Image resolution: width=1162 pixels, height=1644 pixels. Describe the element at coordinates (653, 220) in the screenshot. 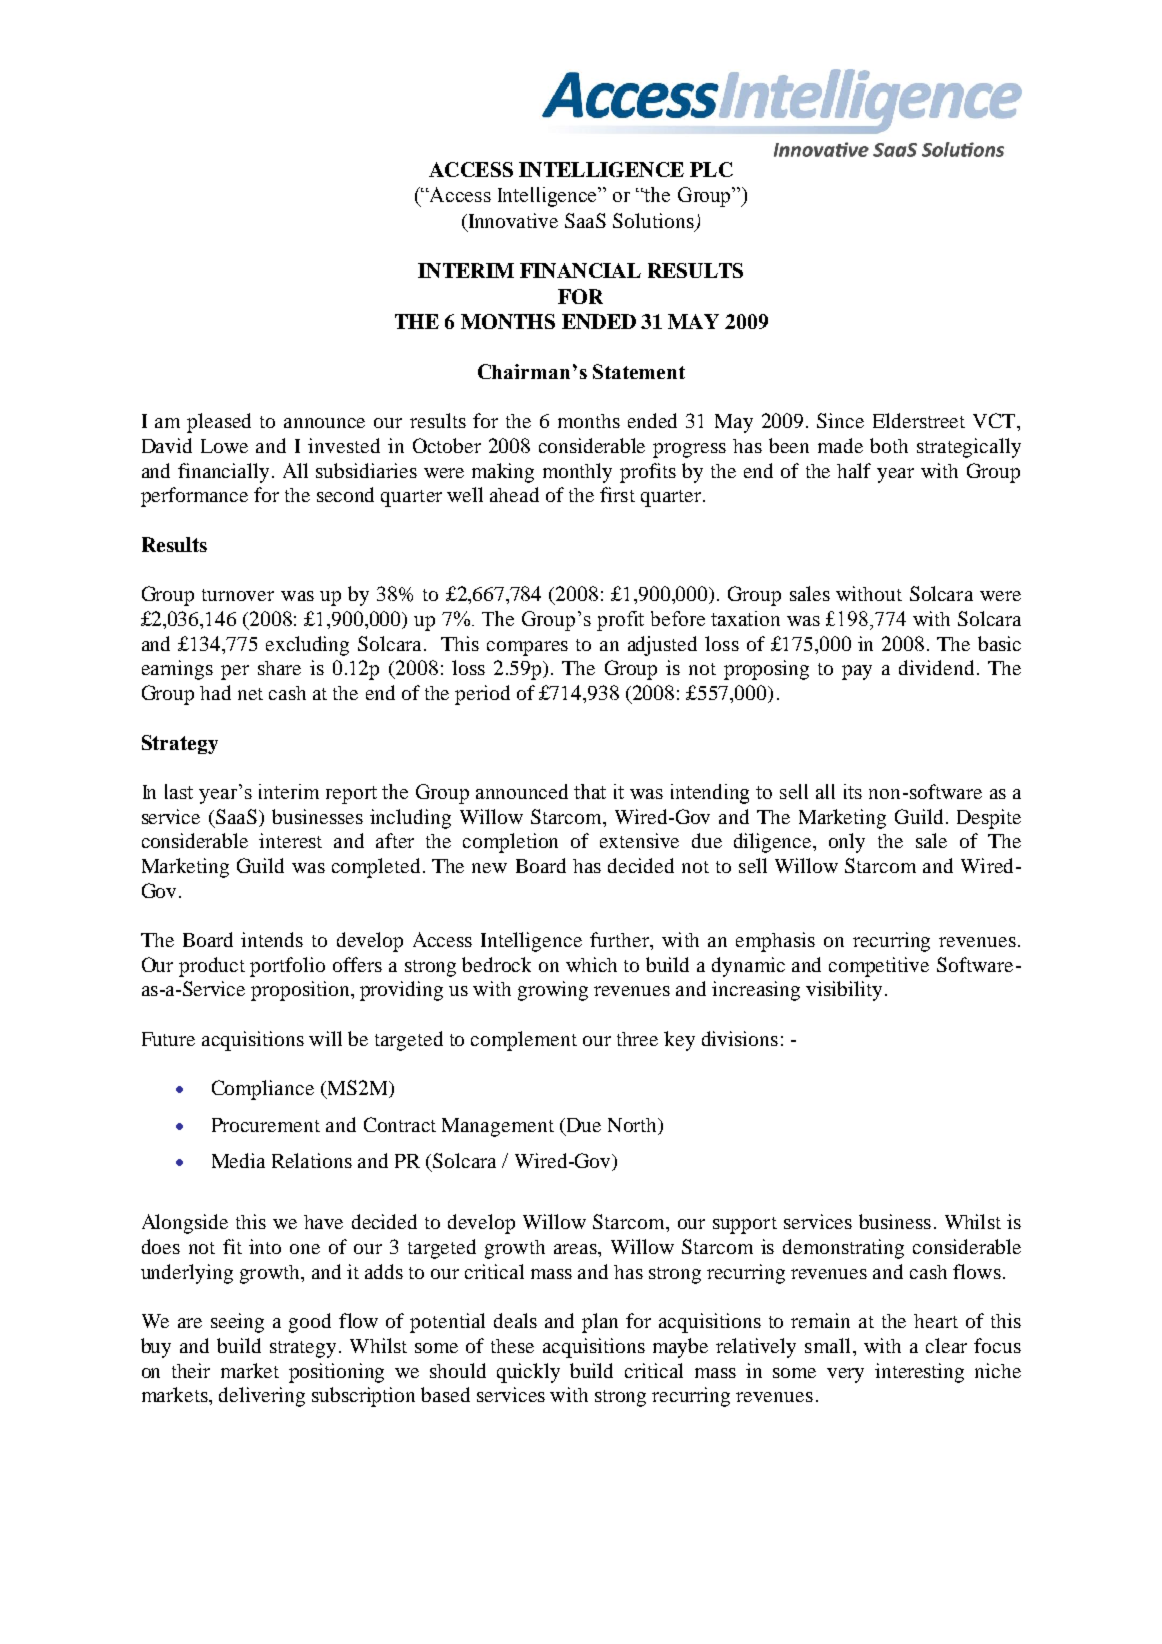

I see `Solutions` at that location.
